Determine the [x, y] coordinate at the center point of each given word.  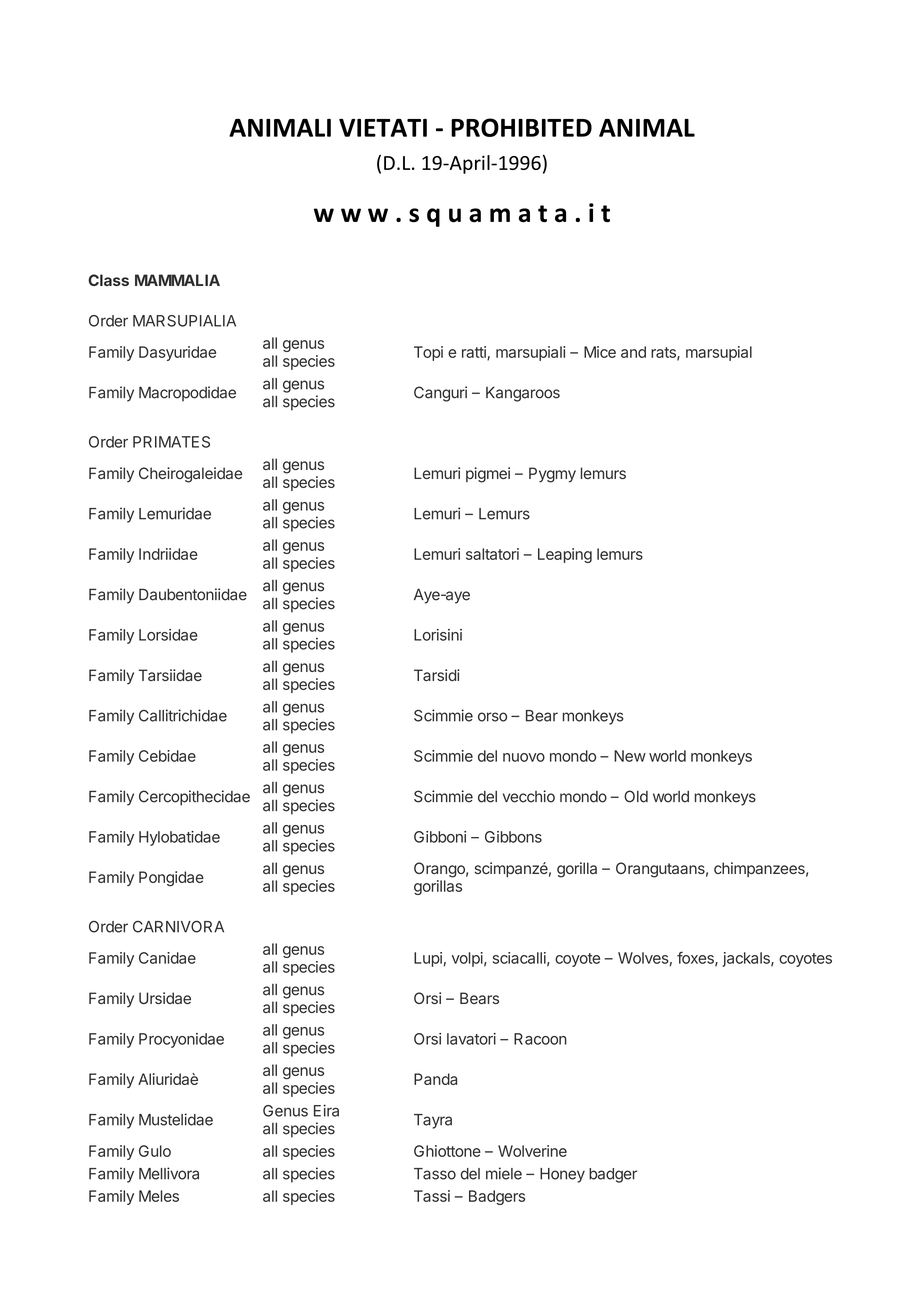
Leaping [565, 555]
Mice [600, 352]
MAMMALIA [177, 280]
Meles [159, 1196]
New [630, 756]
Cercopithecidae [194, 798]
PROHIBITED [521, 127]
